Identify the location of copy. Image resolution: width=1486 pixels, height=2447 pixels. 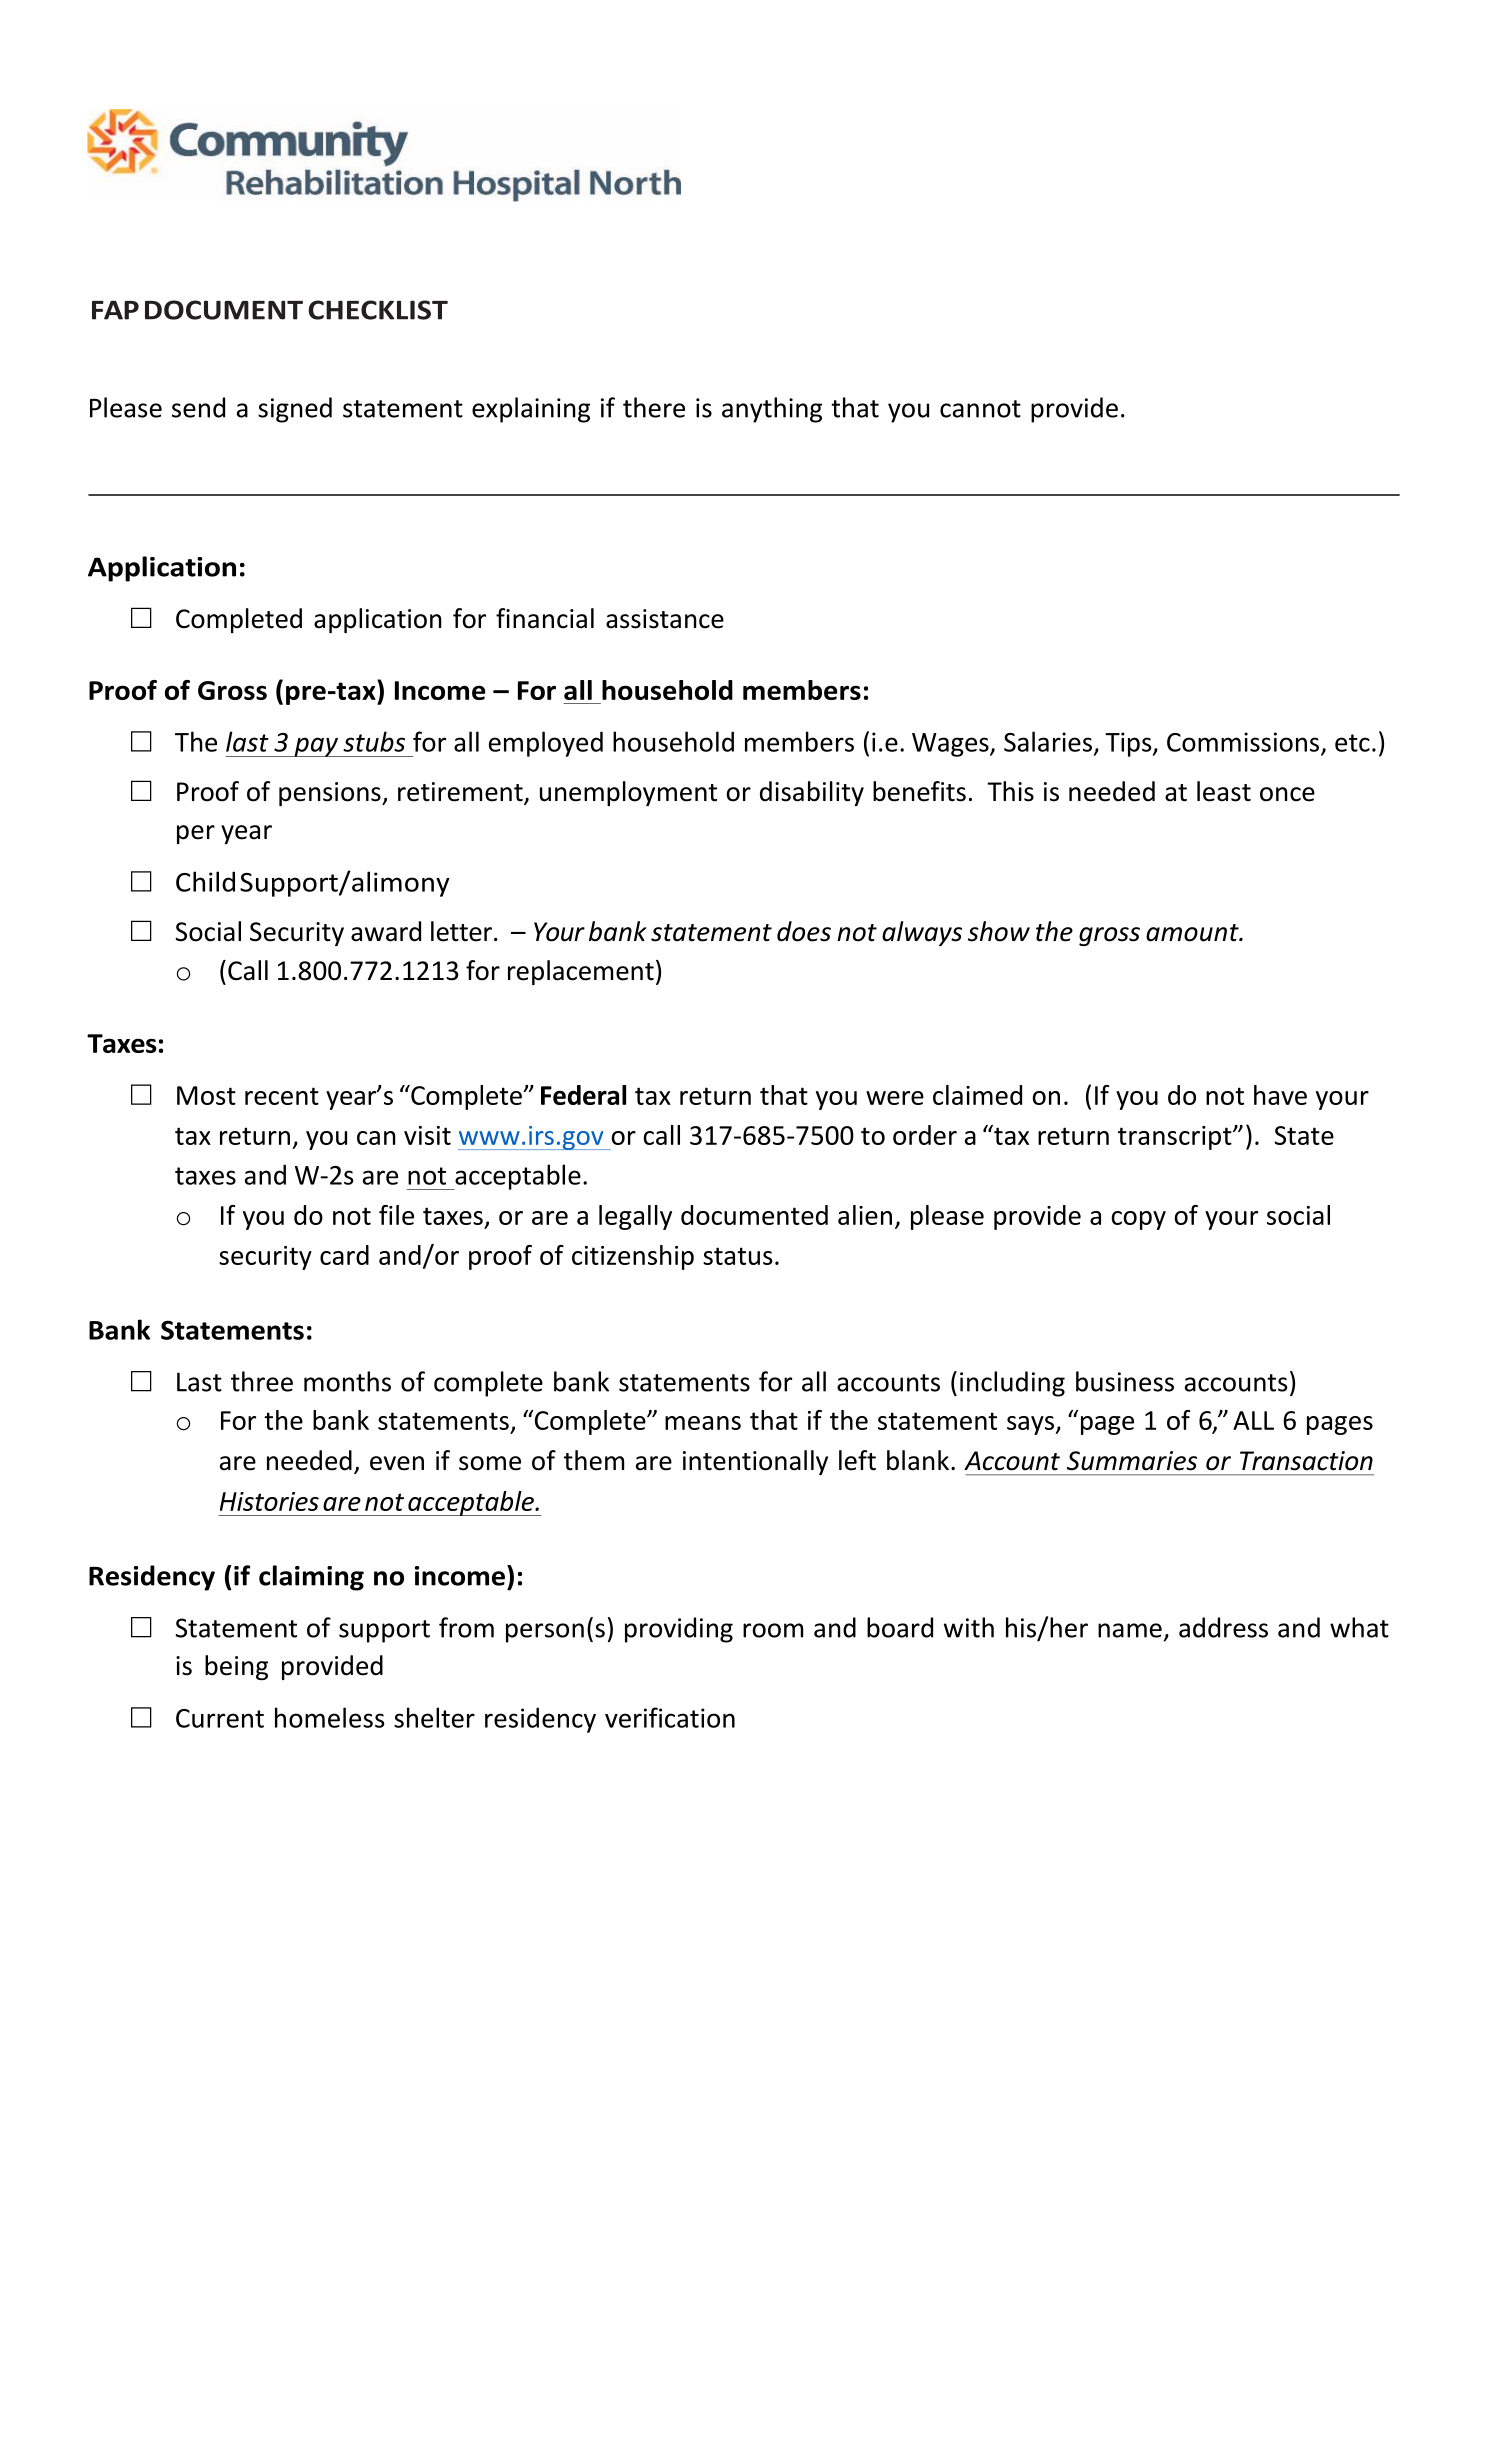
(1138, 1220).
